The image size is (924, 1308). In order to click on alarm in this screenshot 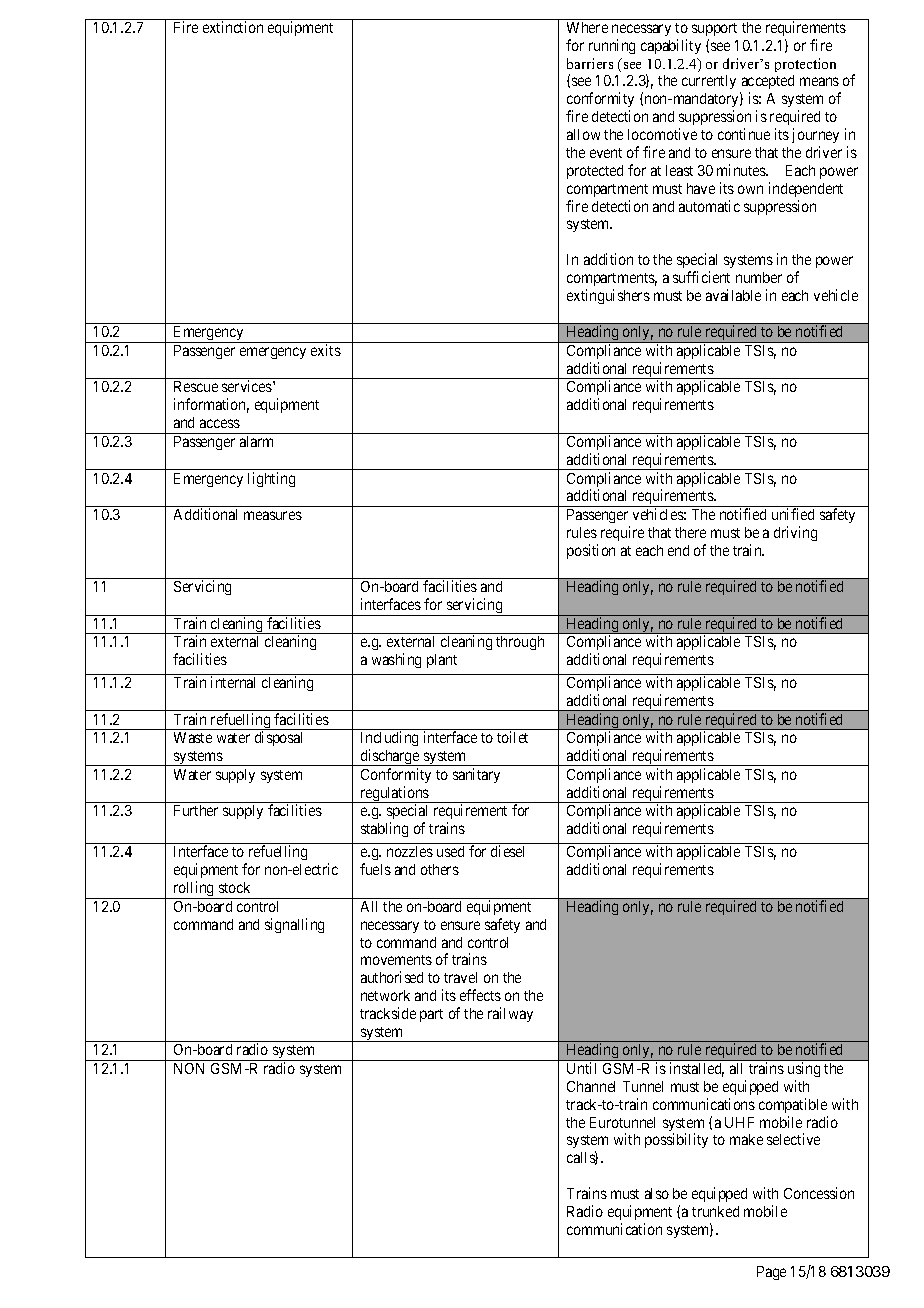, I will do `click(256, 441)`.
